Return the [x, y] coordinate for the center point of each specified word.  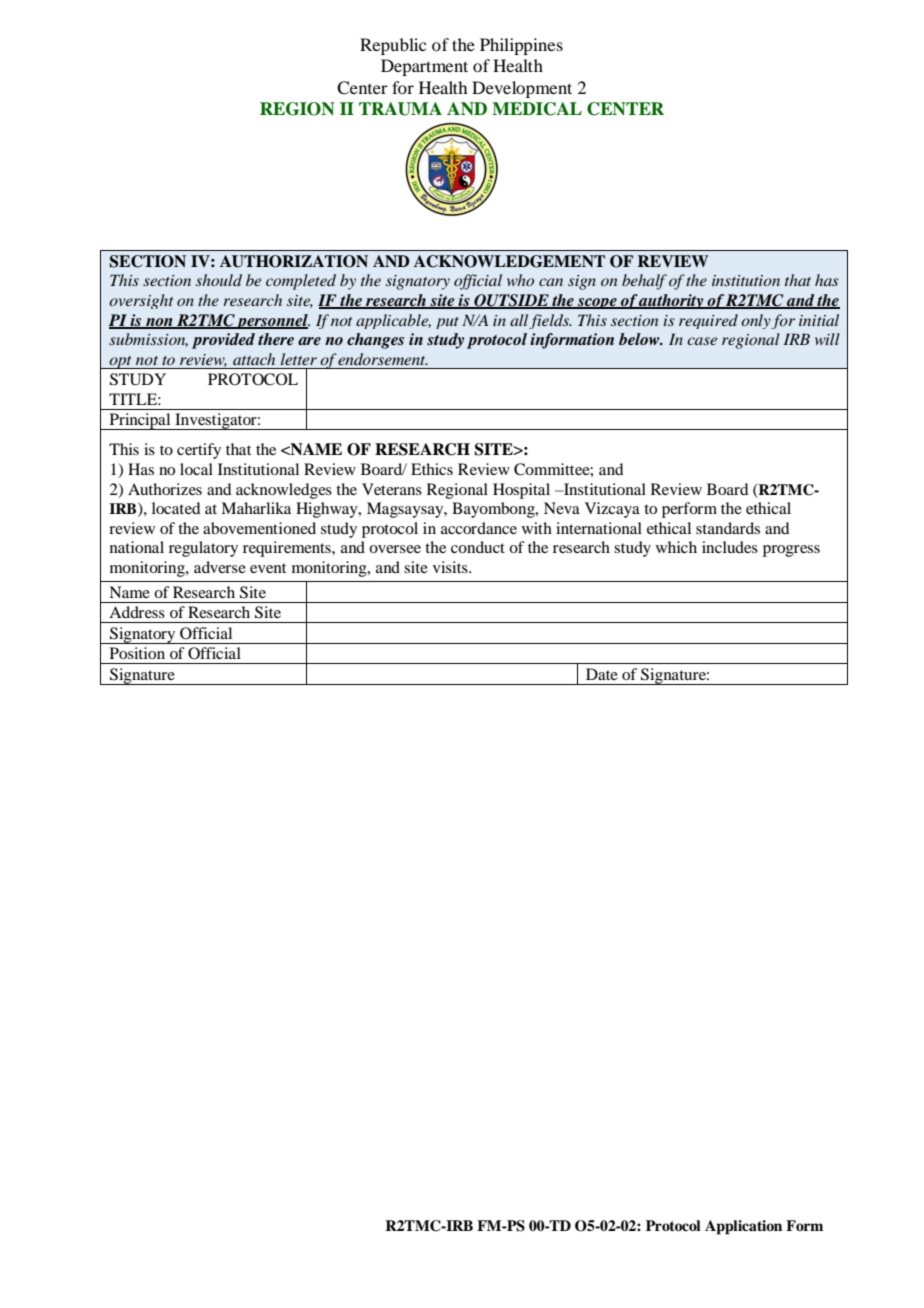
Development [522, 89]
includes [730, 547]
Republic [393, 46]
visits [451, 567]
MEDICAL [537, 109]
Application [743, 1227]
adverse [220, 567]
